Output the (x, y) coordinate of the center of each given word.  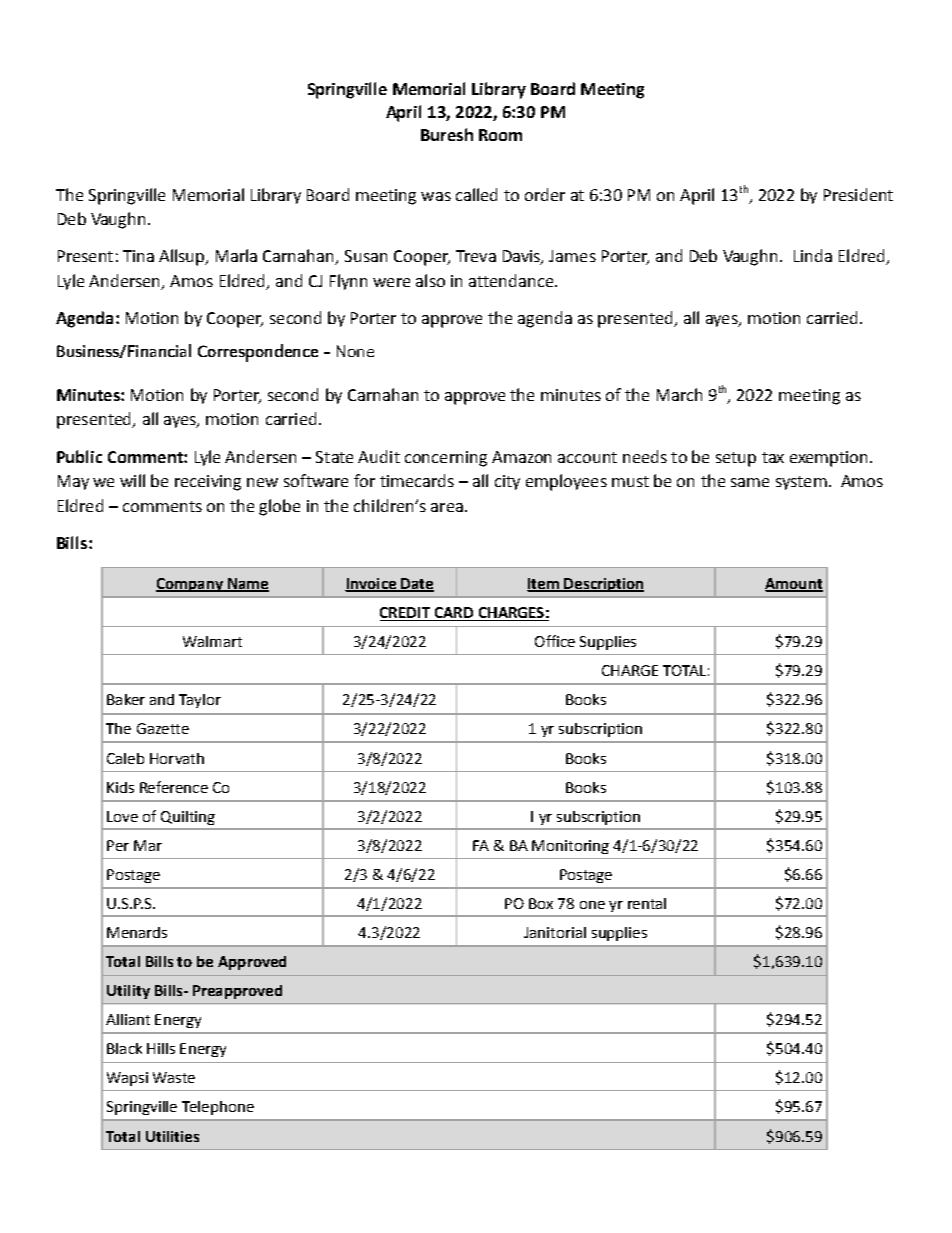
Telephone (218, 1108)
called (476, 194)
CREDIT (406, 614)
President (858, 194)
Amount (794, 585)
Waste (174, 1077)
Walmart (212, 641)
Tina (138, 256)
